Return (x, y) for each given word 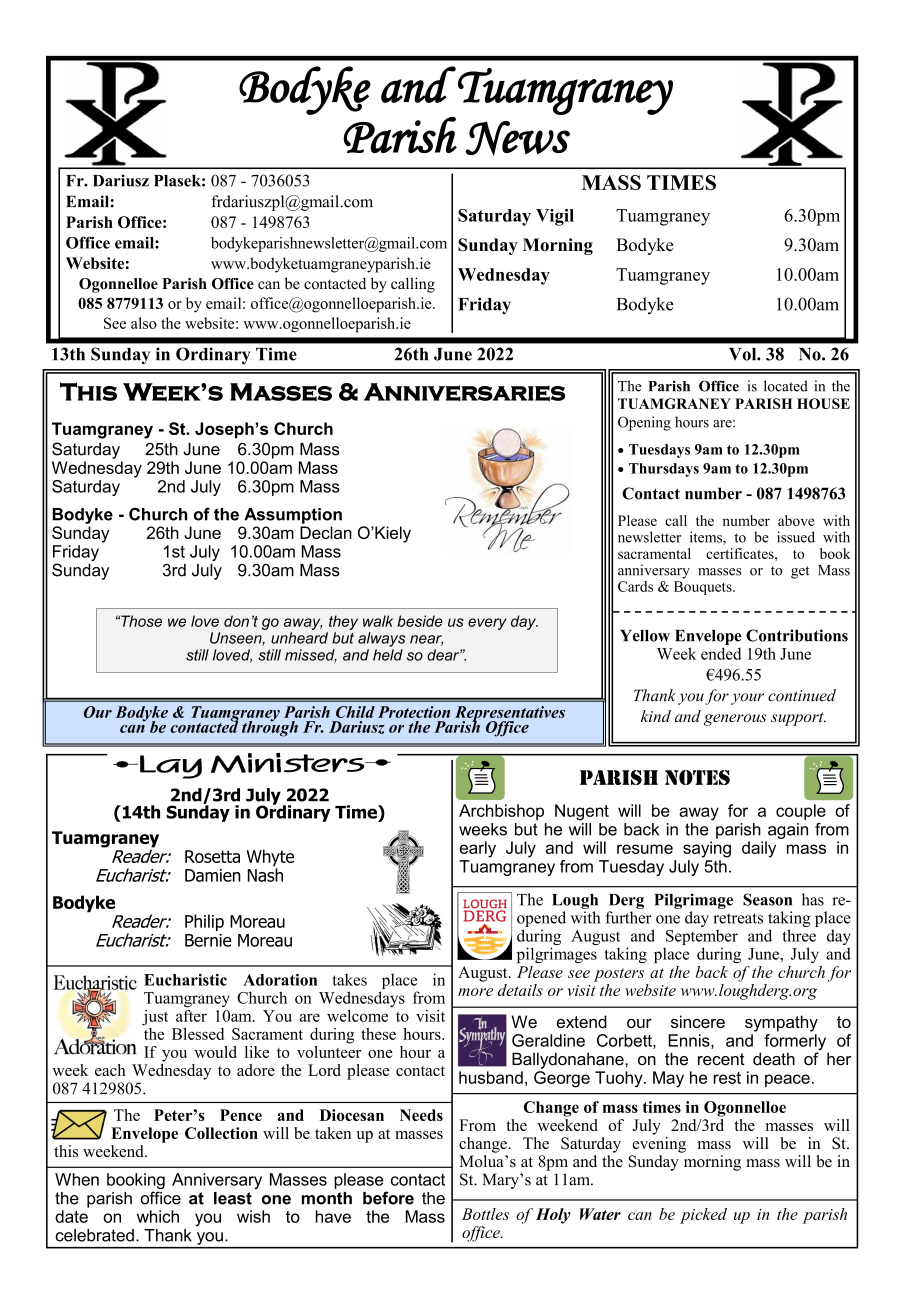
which (158, 1216)
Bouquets (704, 588)
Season (767, 899)
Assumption (293, 516)
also (144, 323)
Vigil (555, 217)
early (478, 849)
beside (420, 621)
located (786, 386)
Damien (213, 875)
